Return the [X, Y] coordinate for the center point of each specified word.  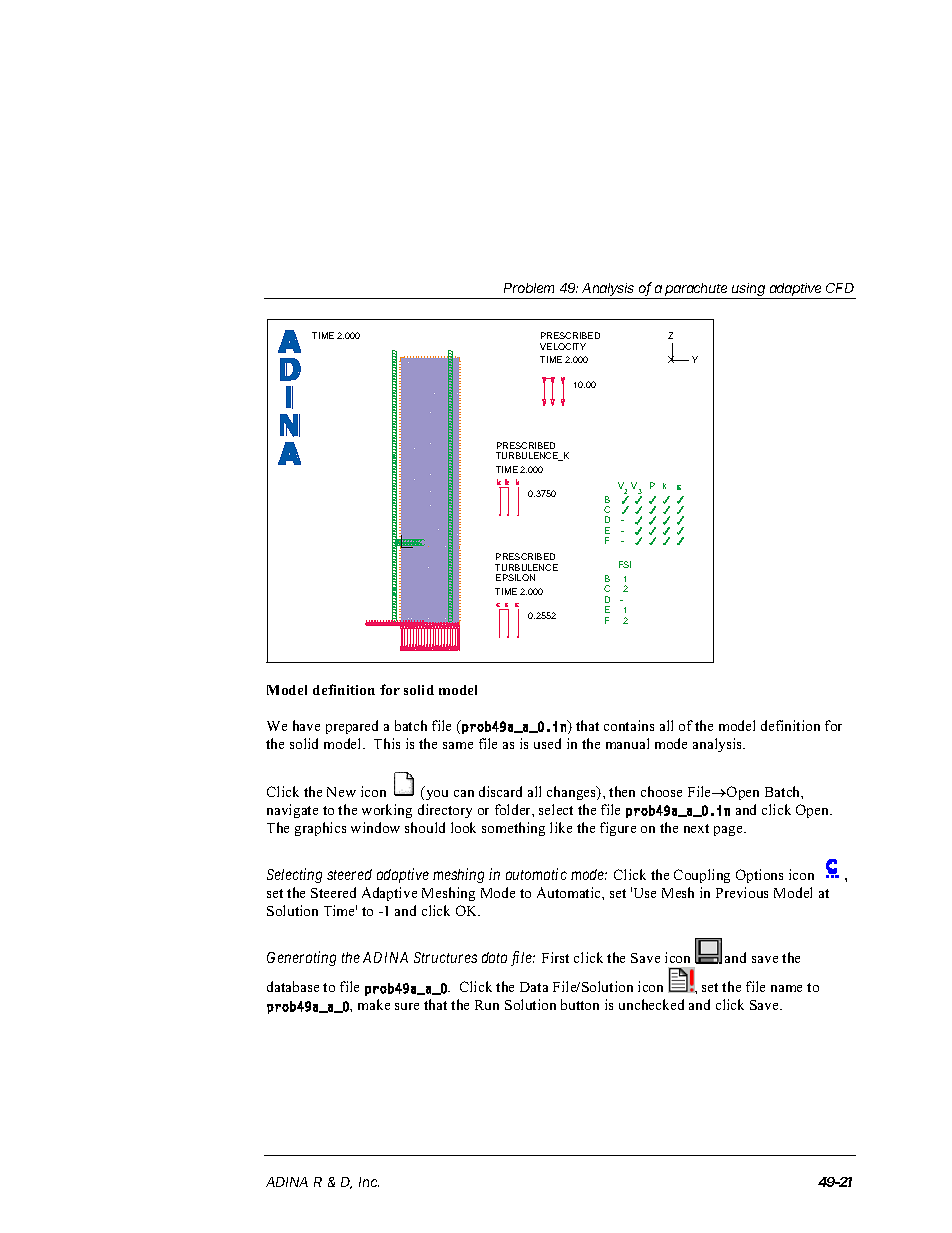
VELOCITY [563, 346]
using [749, 291]
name [786, 988]
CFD [840, 288]
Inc [369, 1182]
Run [487, 1005]
